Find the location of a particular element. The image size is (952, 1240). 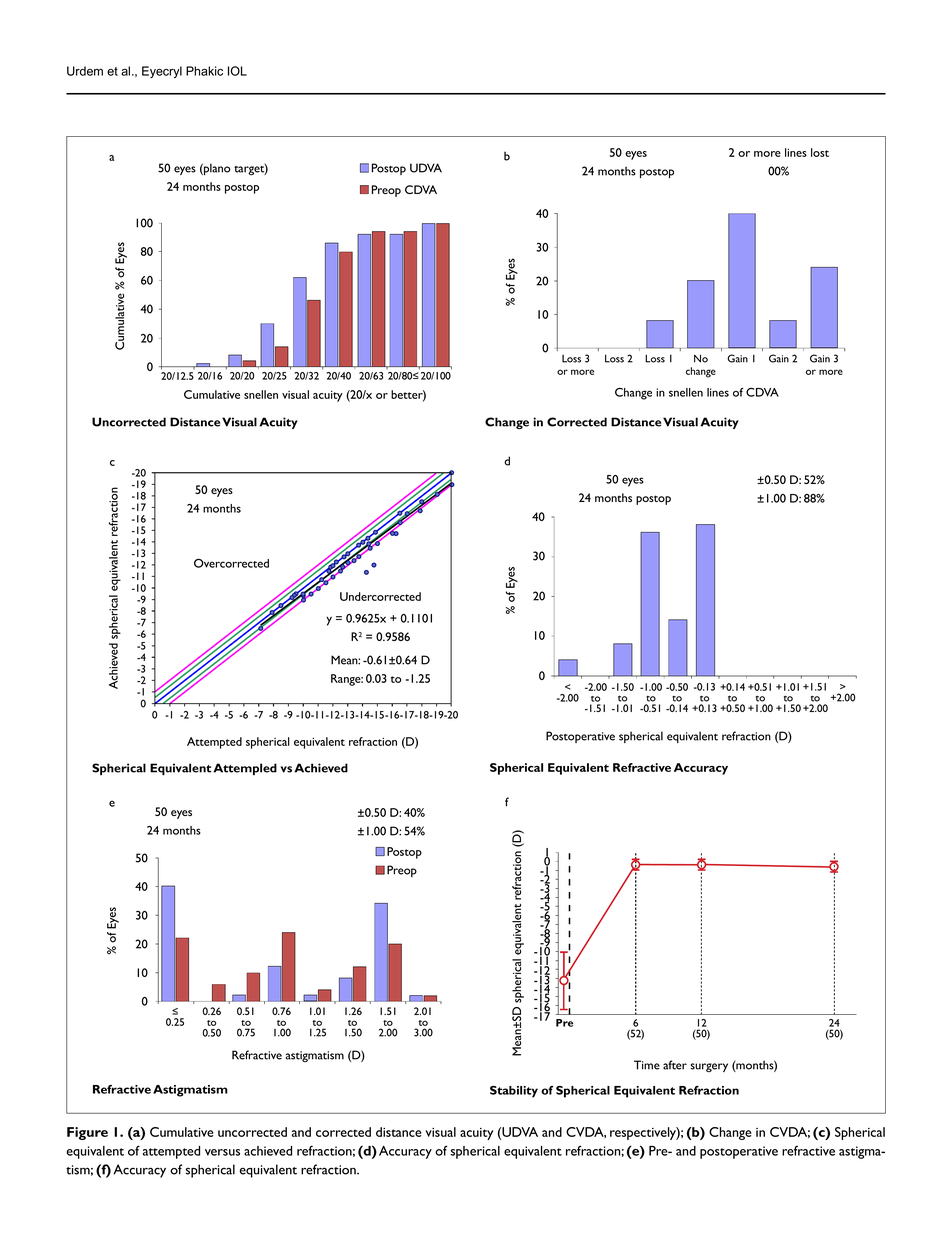

after is located at coordinates (675, 1065).
